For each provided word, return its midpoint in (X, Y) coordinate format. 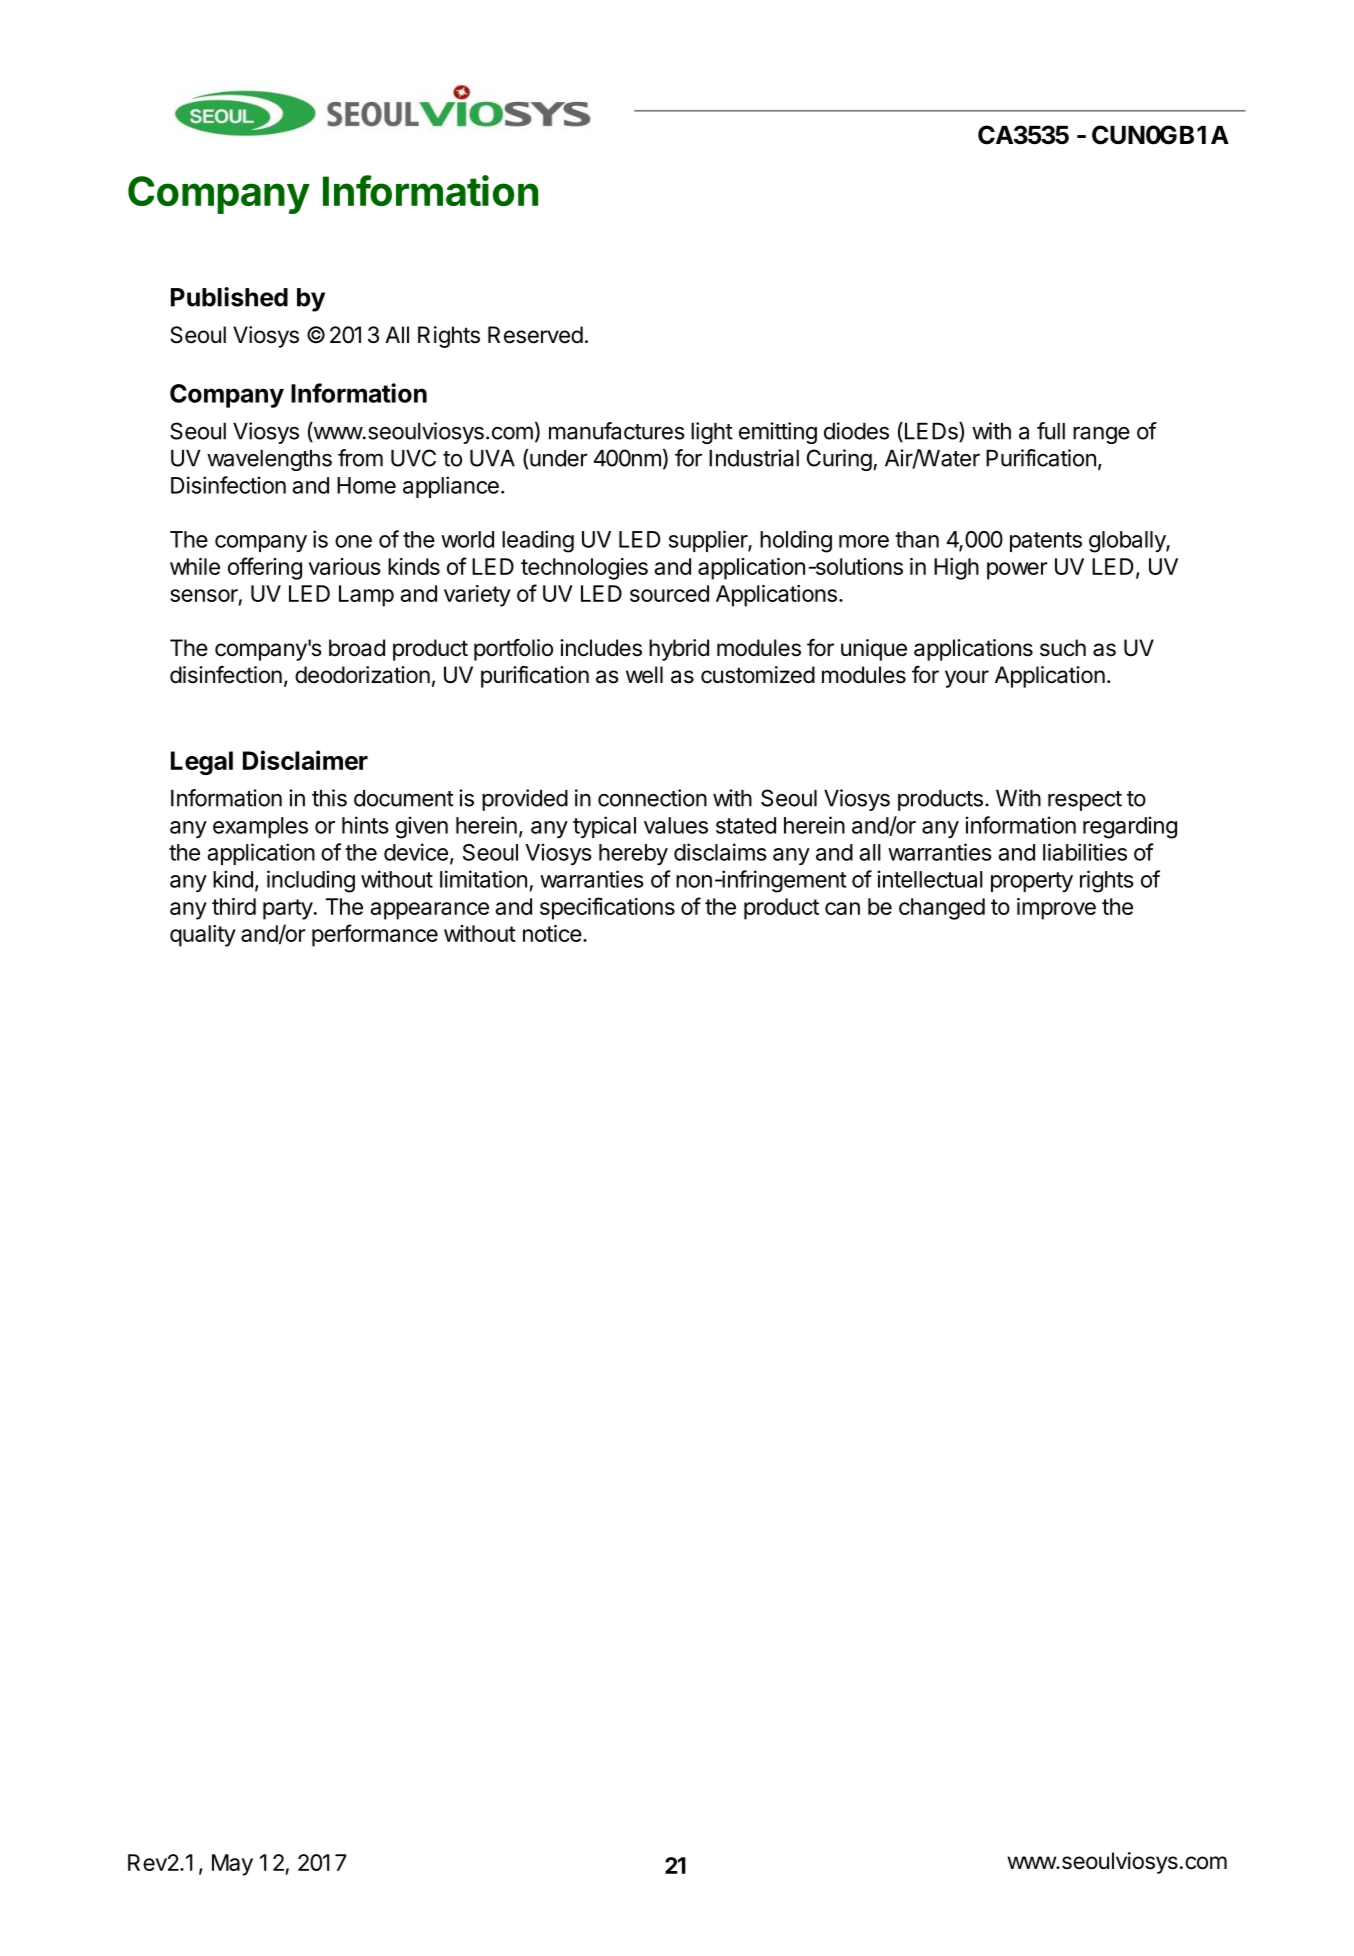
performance (375, 935)
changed (942, 909)
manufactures (617, 431)
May (232, 1865)
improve (1056, 909)
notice (552, 933)
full (1051, 431)
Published (229, 297)
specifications (607, 908)
